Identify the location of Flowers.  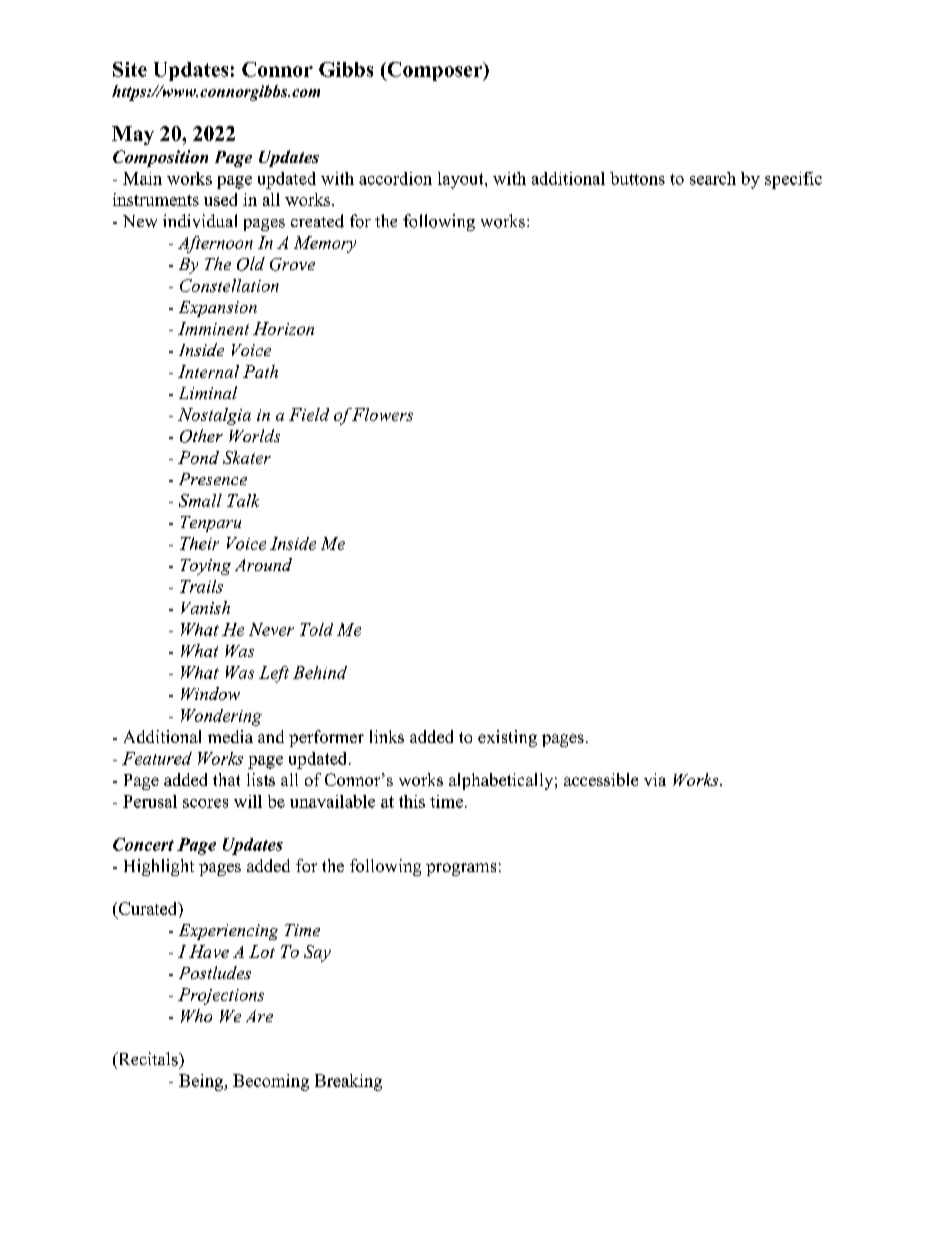
(382, 414).
